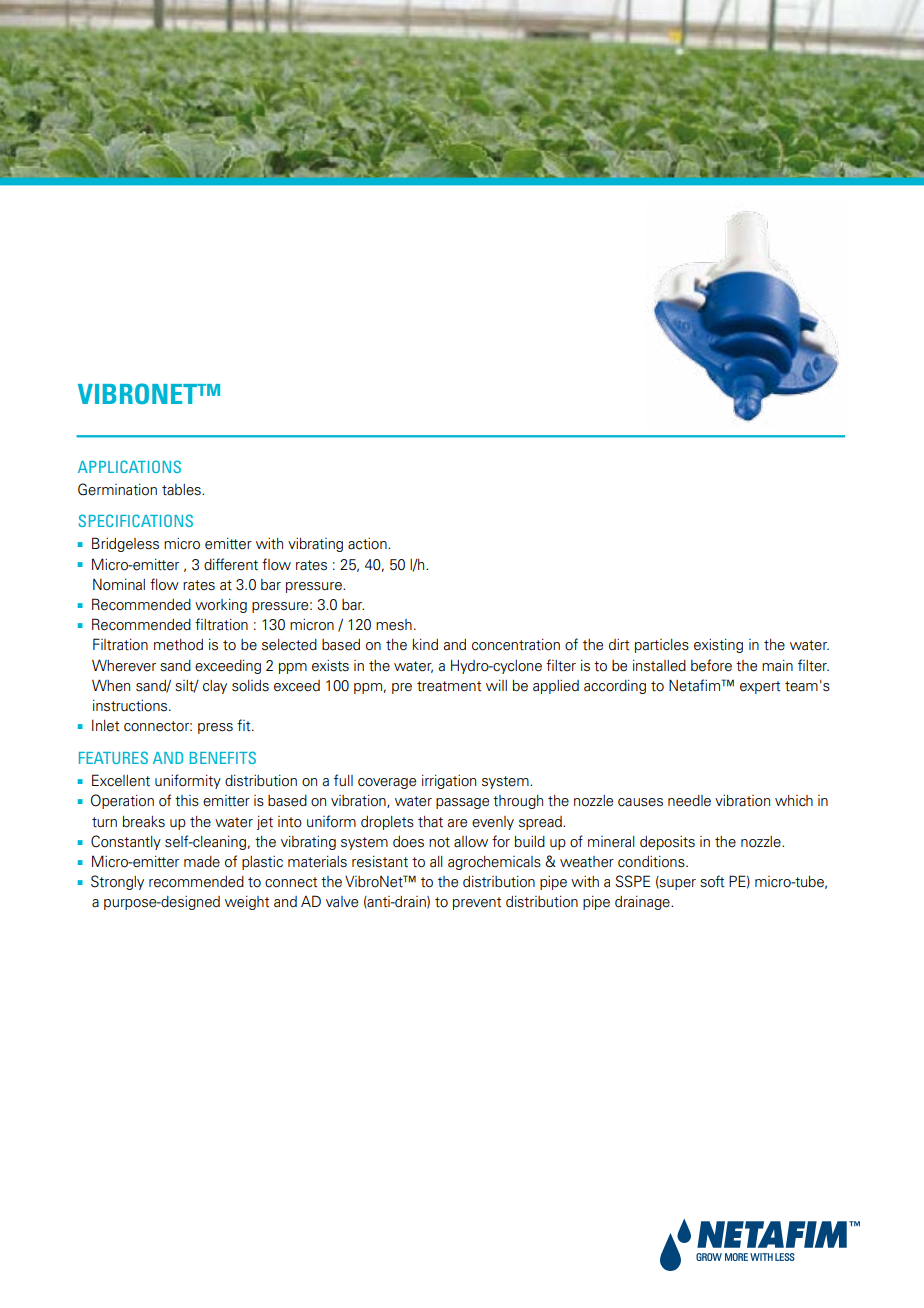 Image resolution: width=924 pixels, height=1308 pixels. I want to click on clay, so click(215, 687).
